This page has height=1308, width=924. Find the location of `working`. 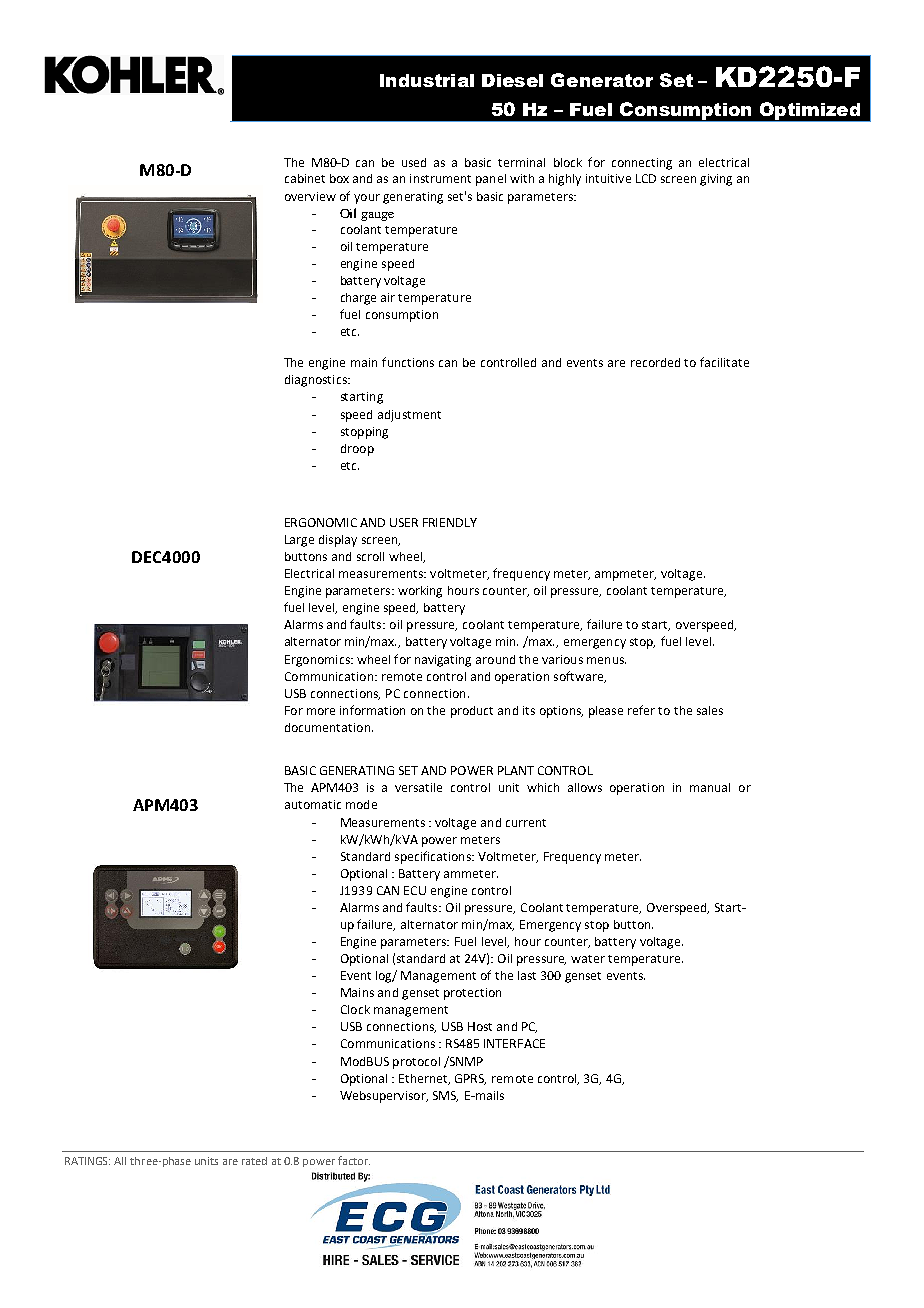

working is located at coordinates (420, 592).
